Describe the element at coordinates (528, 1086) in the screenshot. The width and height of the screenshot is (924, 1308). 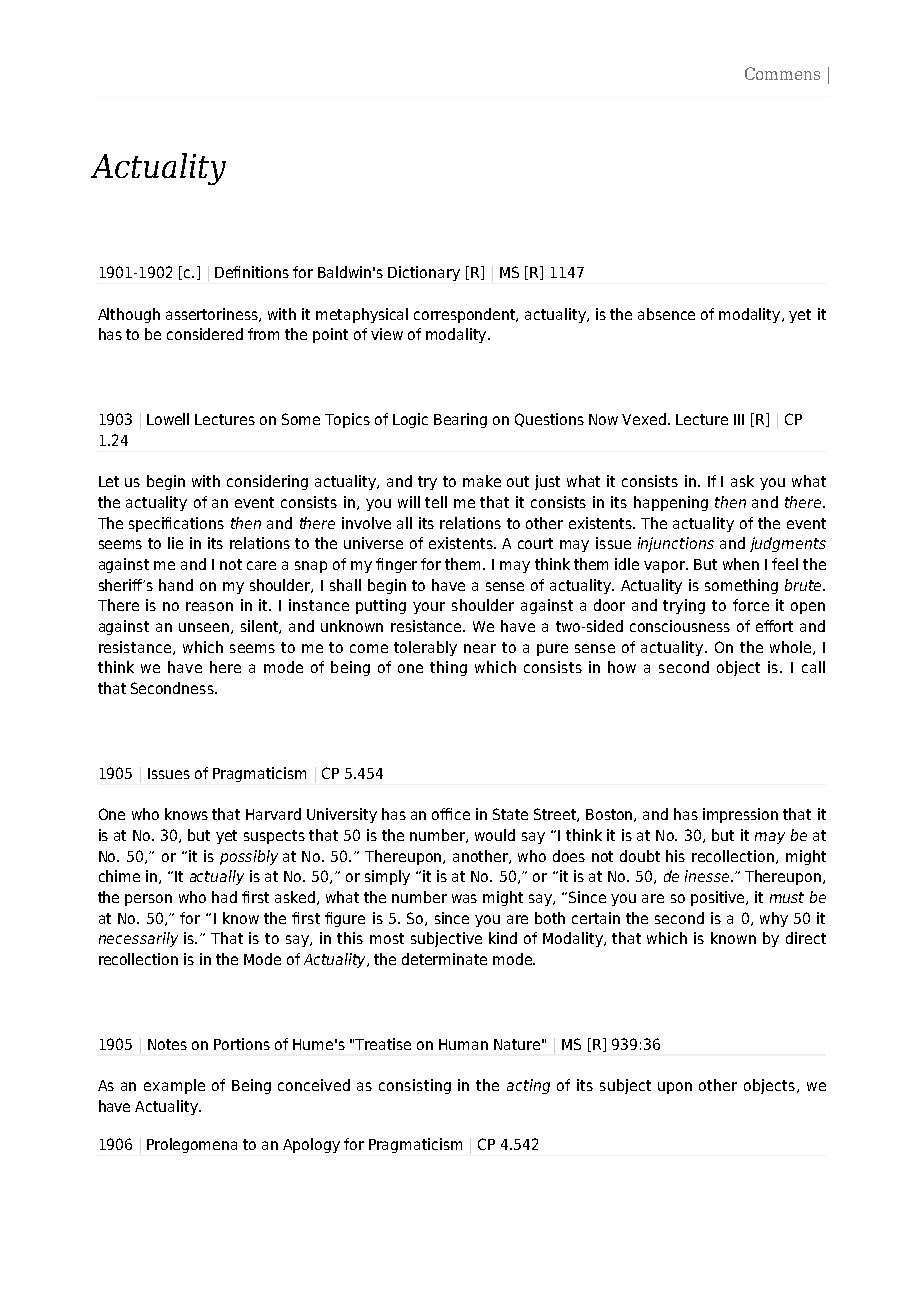
I see `acting` at that location.
